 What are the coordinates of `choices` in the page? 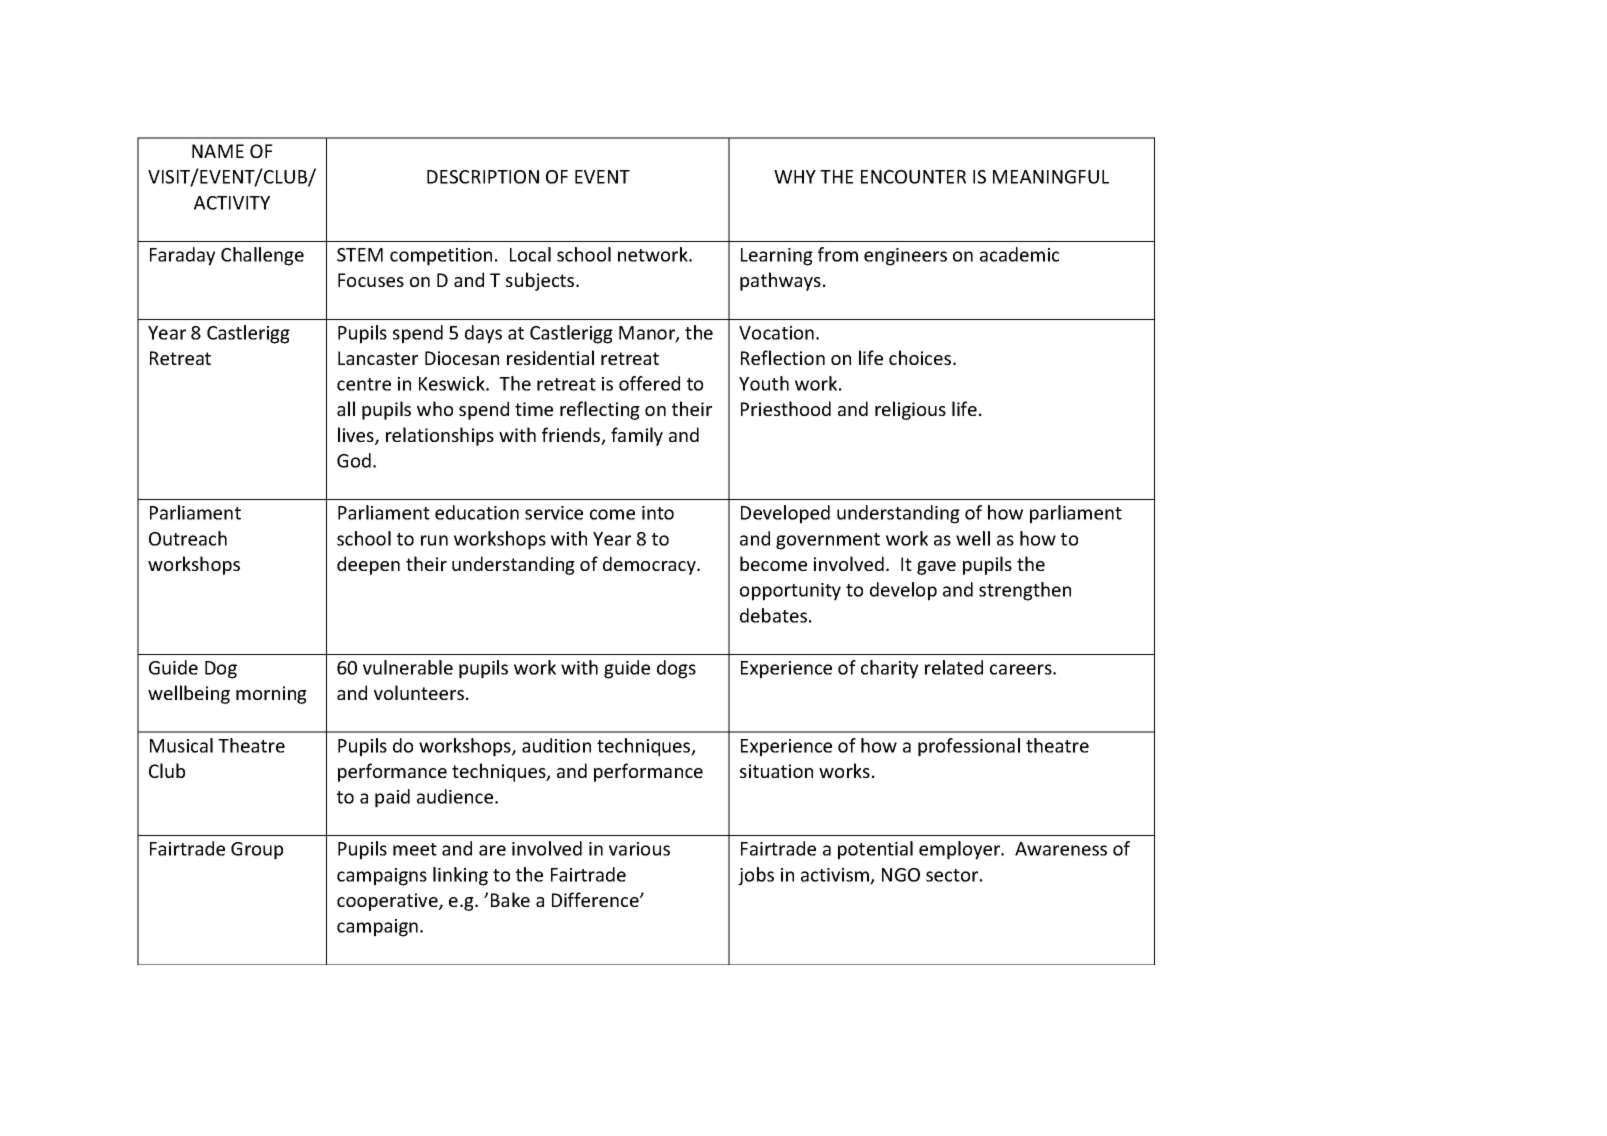 It's located at (921, 357).
